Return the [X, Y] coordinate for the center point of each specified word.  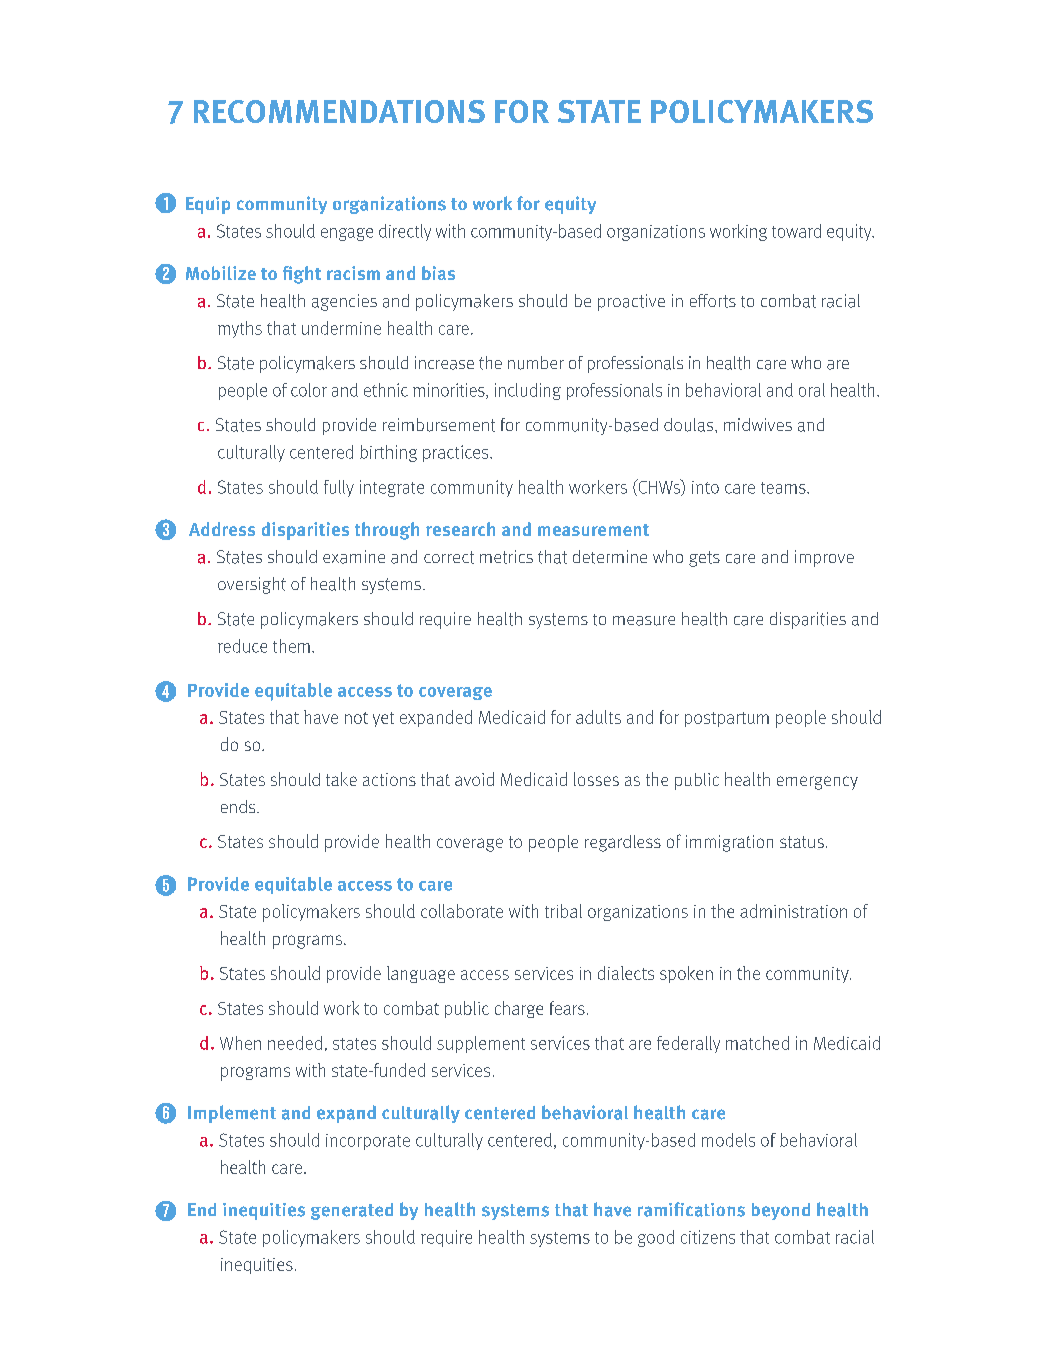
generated [352, 1211]
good [656, 1238]
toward [796, 231]
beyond [781, 1211]
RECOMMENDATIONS [339, 111]
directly [405, 232]
